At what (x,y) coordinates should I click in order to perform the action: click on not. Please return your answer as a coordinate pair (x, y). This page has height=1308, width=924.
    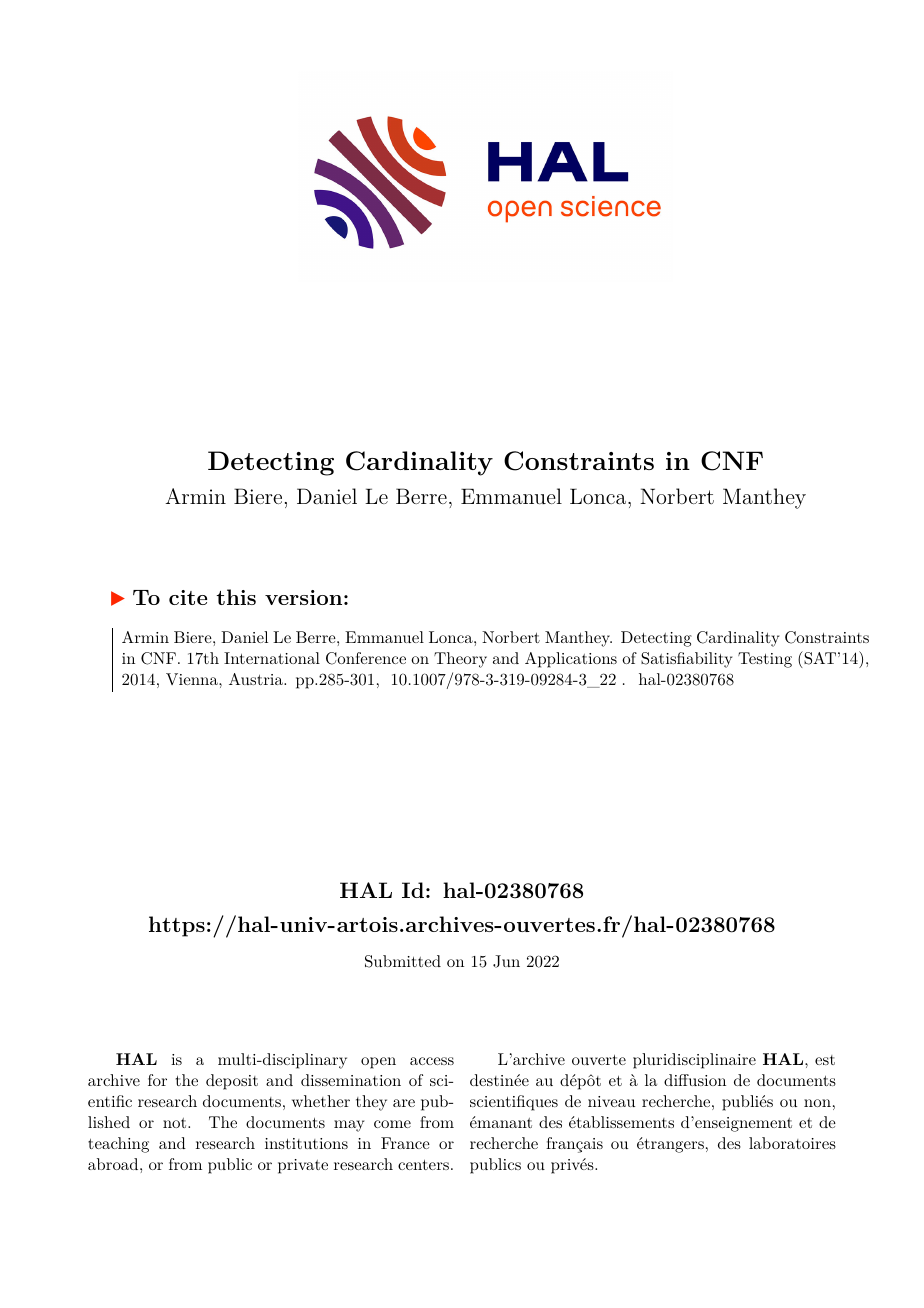
    Looking at the image, I should click on (176, 1123).
